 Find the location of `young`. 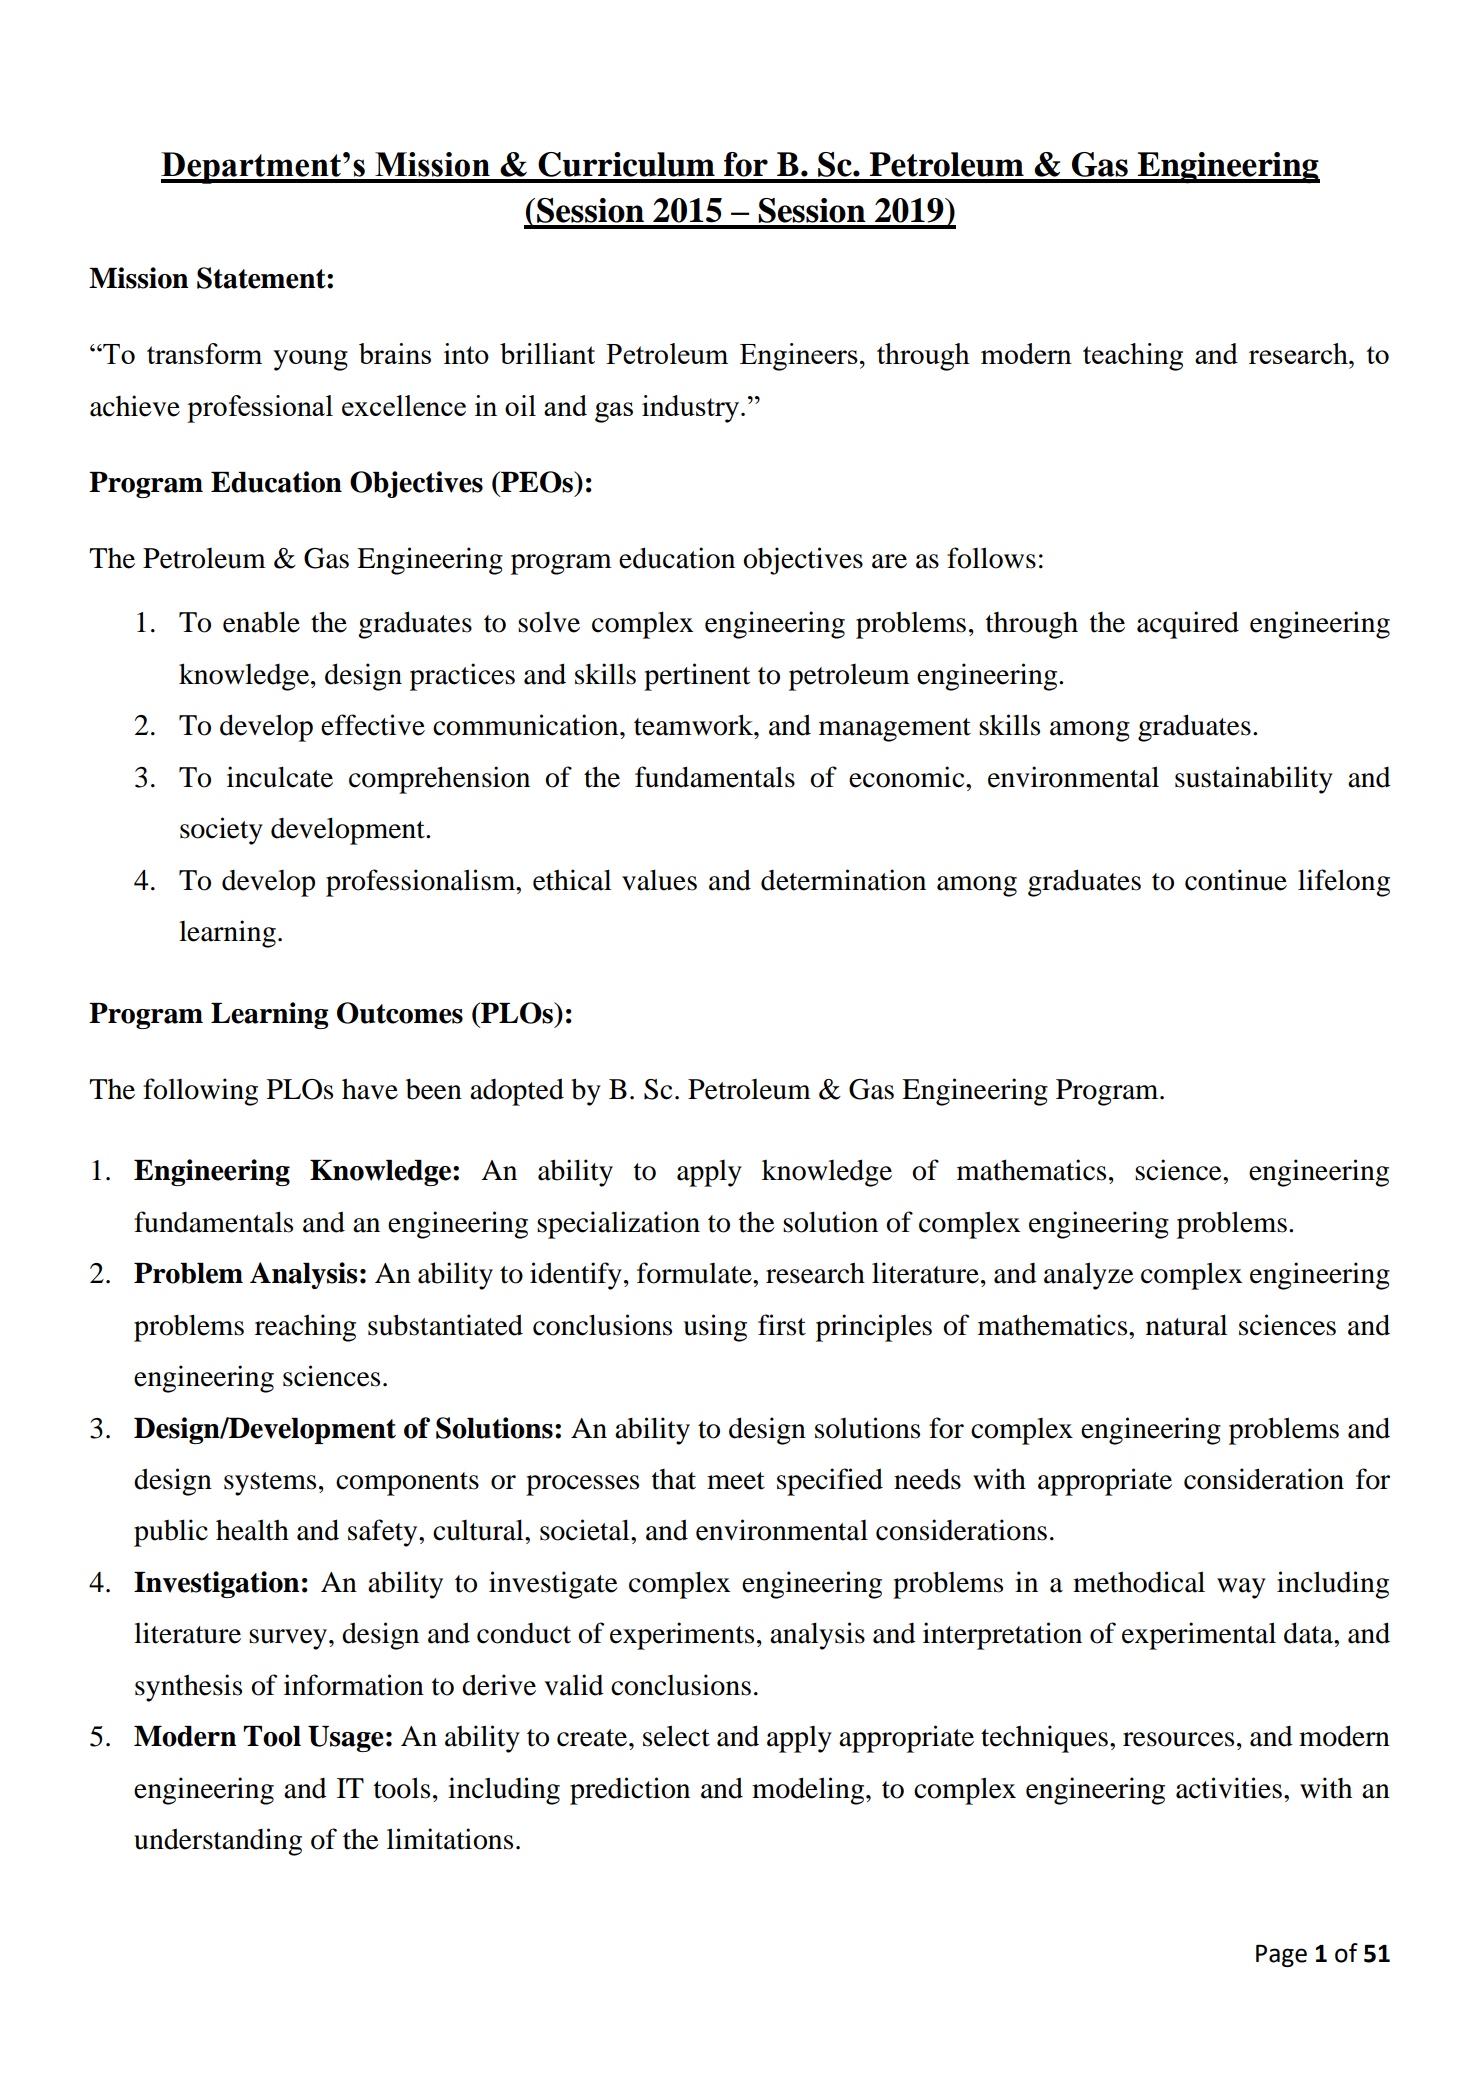

young is located at coordinates (310, 360).
